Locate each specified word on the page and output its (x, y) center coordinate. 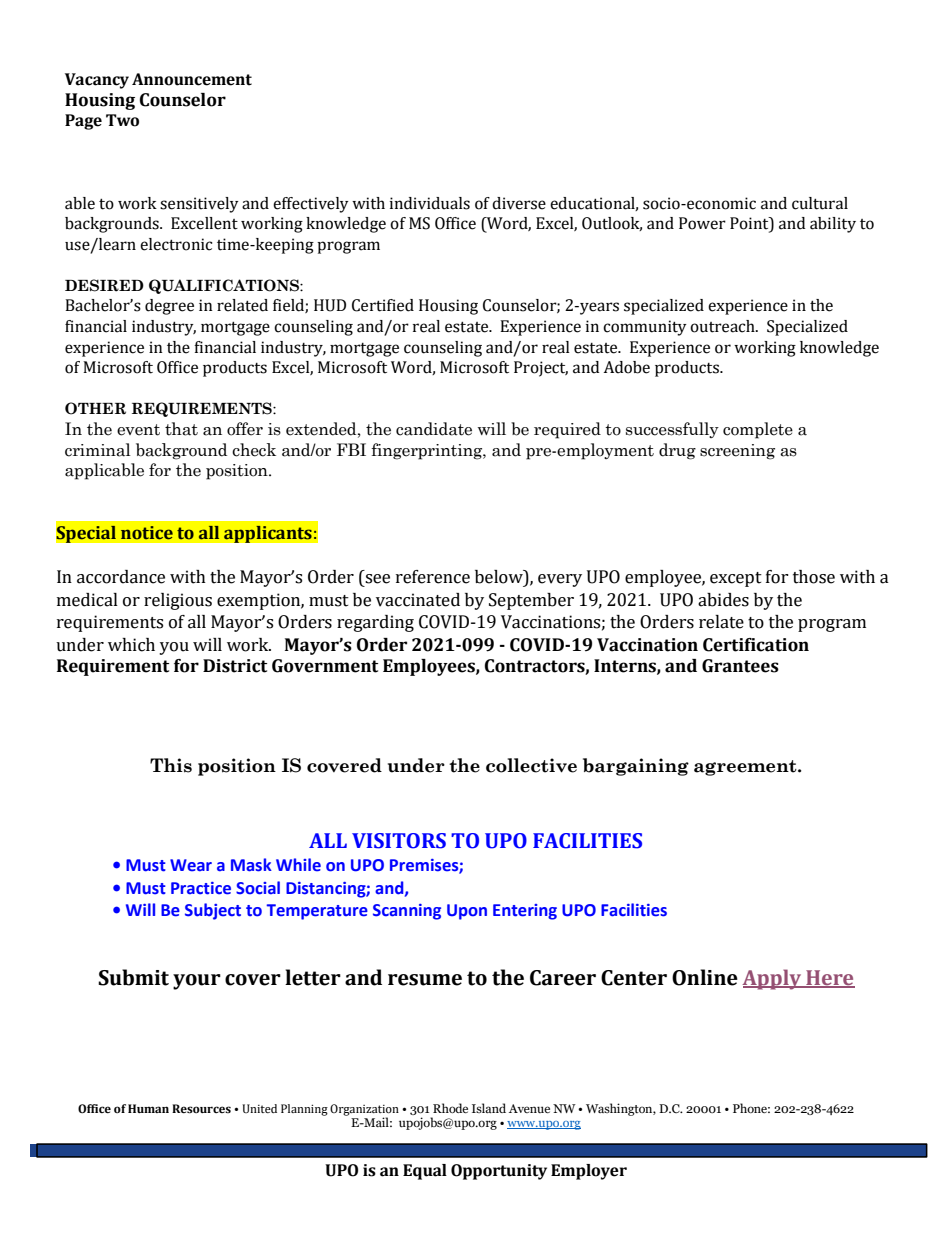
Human (148, 1108)
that (181, 429)
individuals (430, 203)
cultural (820, 203)
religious (178, 601)
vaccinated (418, 600)
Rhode (450, 1108)
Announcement (192, 79)
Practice (201, 888)
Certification (756, 645)
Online (705, 977)
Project (541, 369)
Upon (467, 912)
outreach (723, 326)
